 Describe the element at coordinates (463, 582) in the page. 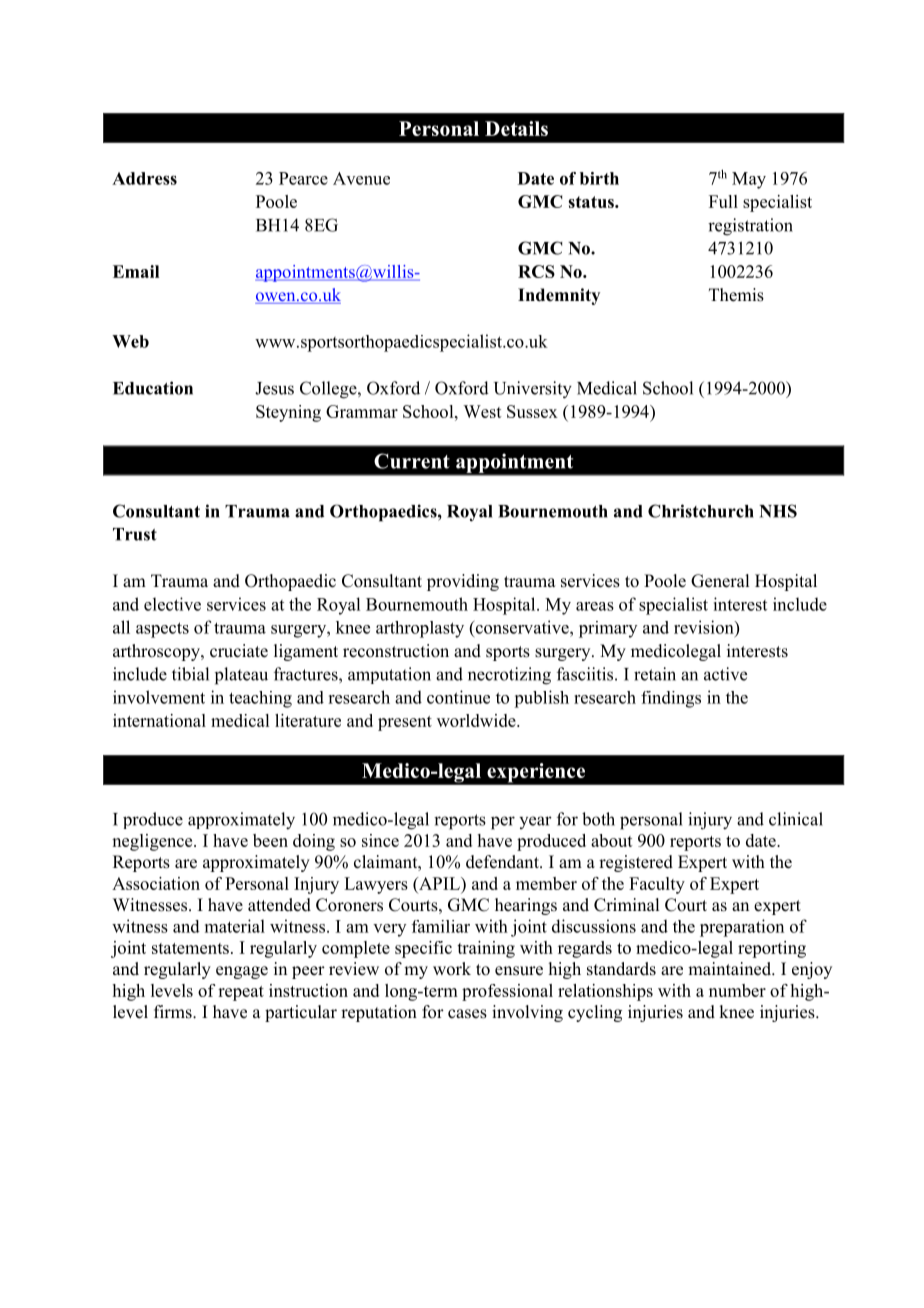

I see `providing` at that location.
